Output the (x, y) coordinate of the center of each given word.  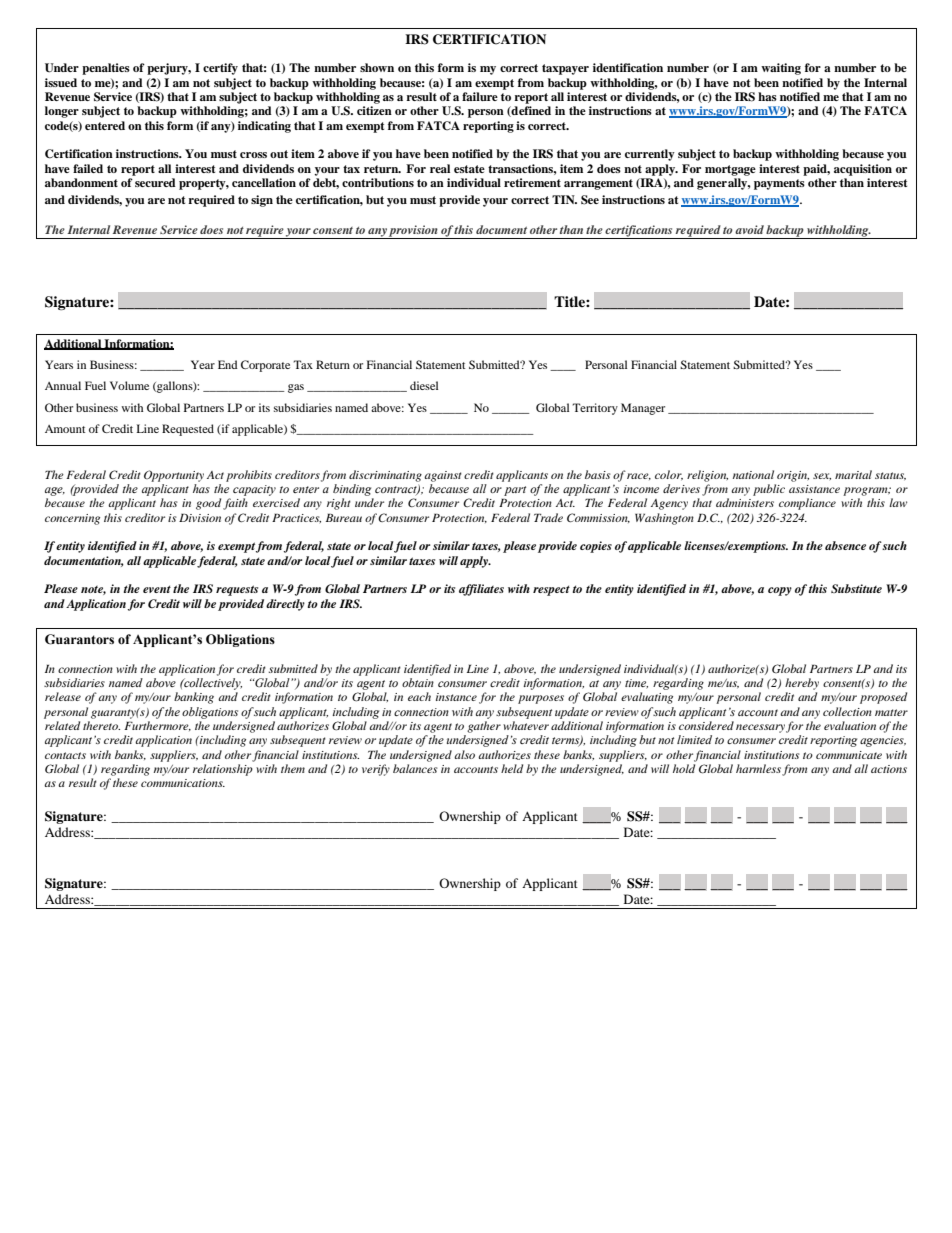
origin (793, 476)
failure (480, 96)
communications (183, 783)
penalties (106, 69)
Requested (188, 430)
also (464, 754)
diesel (424, 385)
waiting (781, 69)
